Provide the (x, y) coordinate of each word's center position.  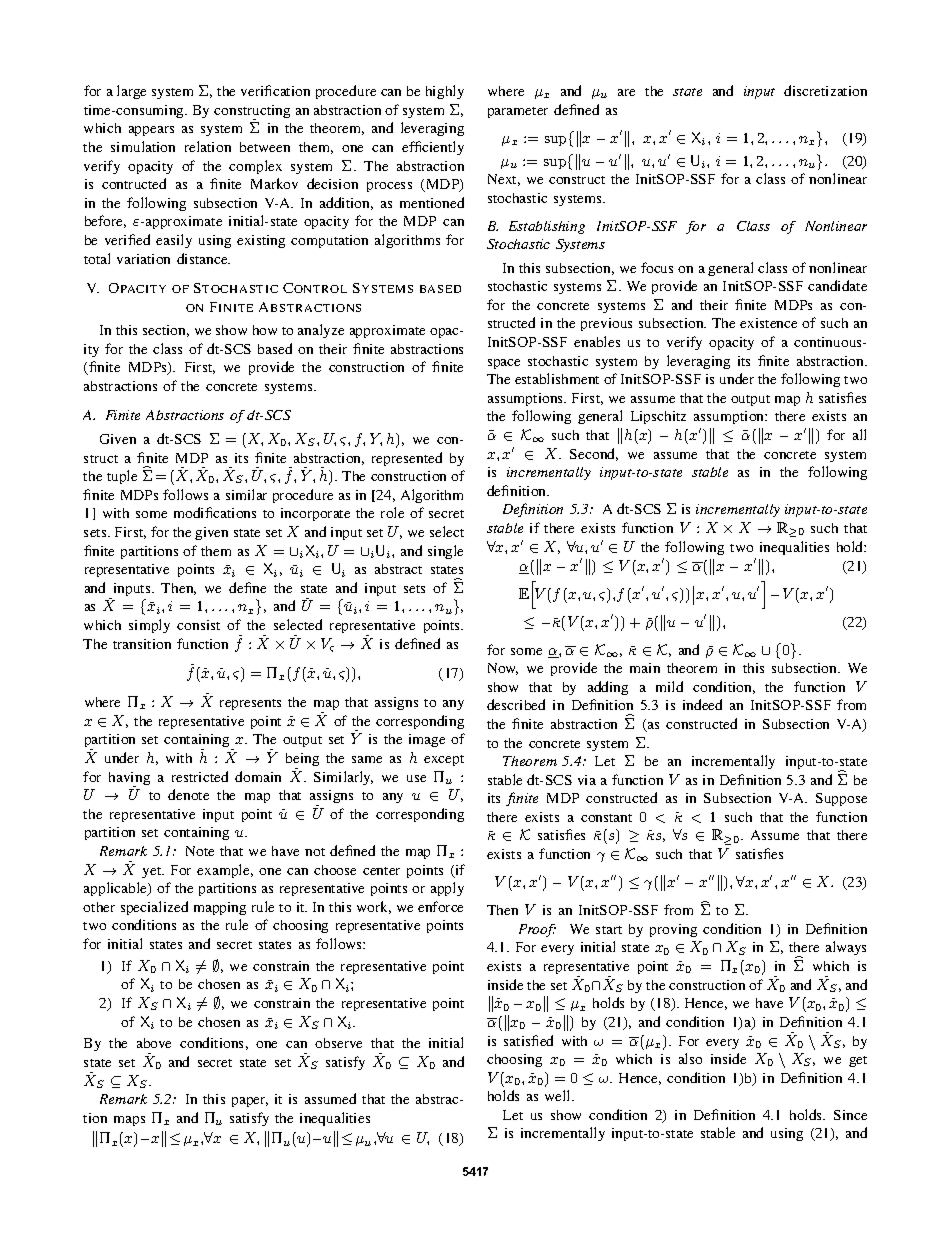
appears (151, 131)
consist (198, 625)
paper (250, 1102)
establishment (557, 378)
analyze (321, 331)
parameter (518, 112)
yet (153, 872)
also (690, 1058)
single (445, 552)
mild (669, 686)
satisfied (528, 1040)
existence (768, 323)
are (626, 92)
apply (447, 889)
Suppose (841, 799)
